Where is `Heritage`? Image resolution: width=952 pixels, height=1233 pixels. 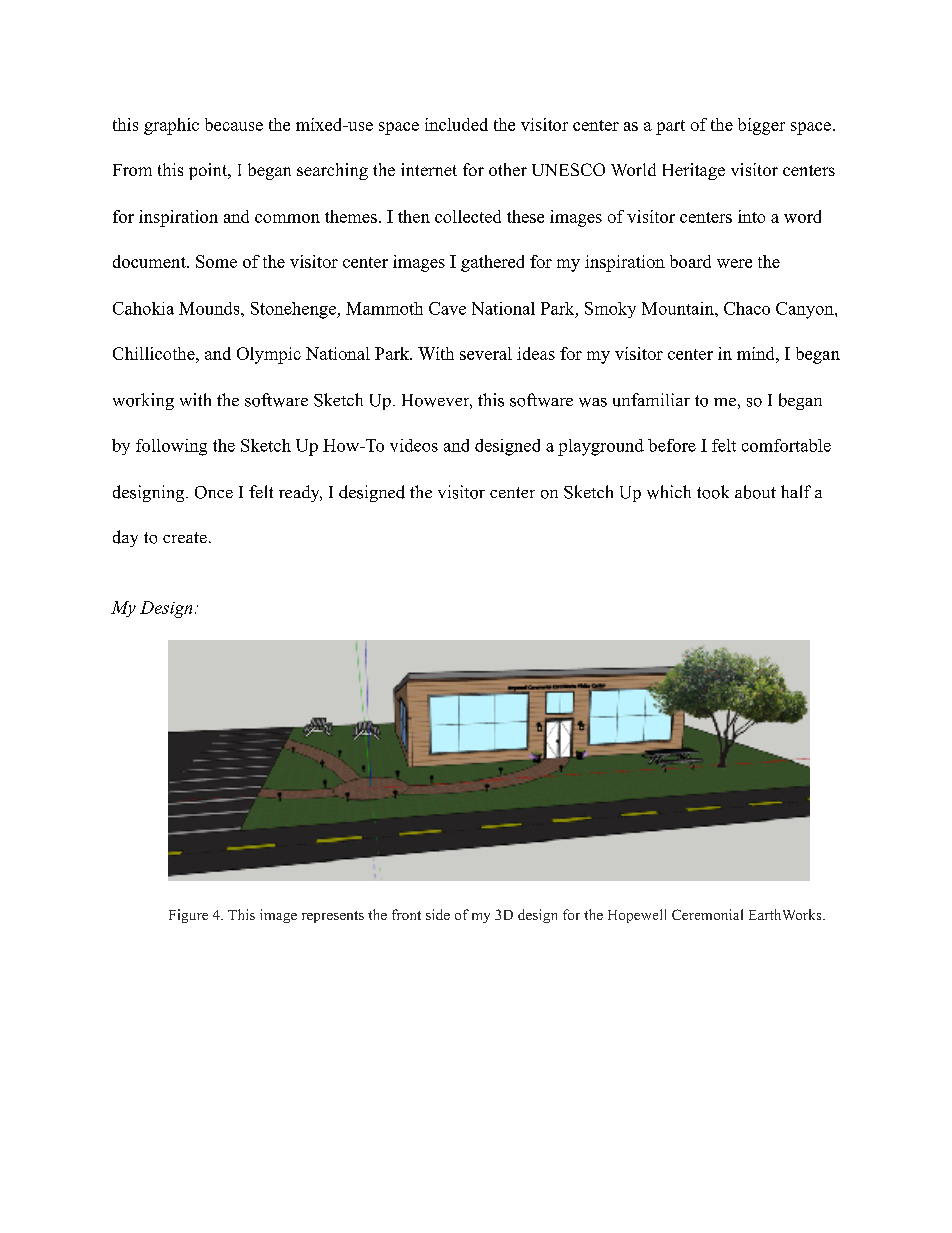 Heritage is located at coordinates (694, 171).
